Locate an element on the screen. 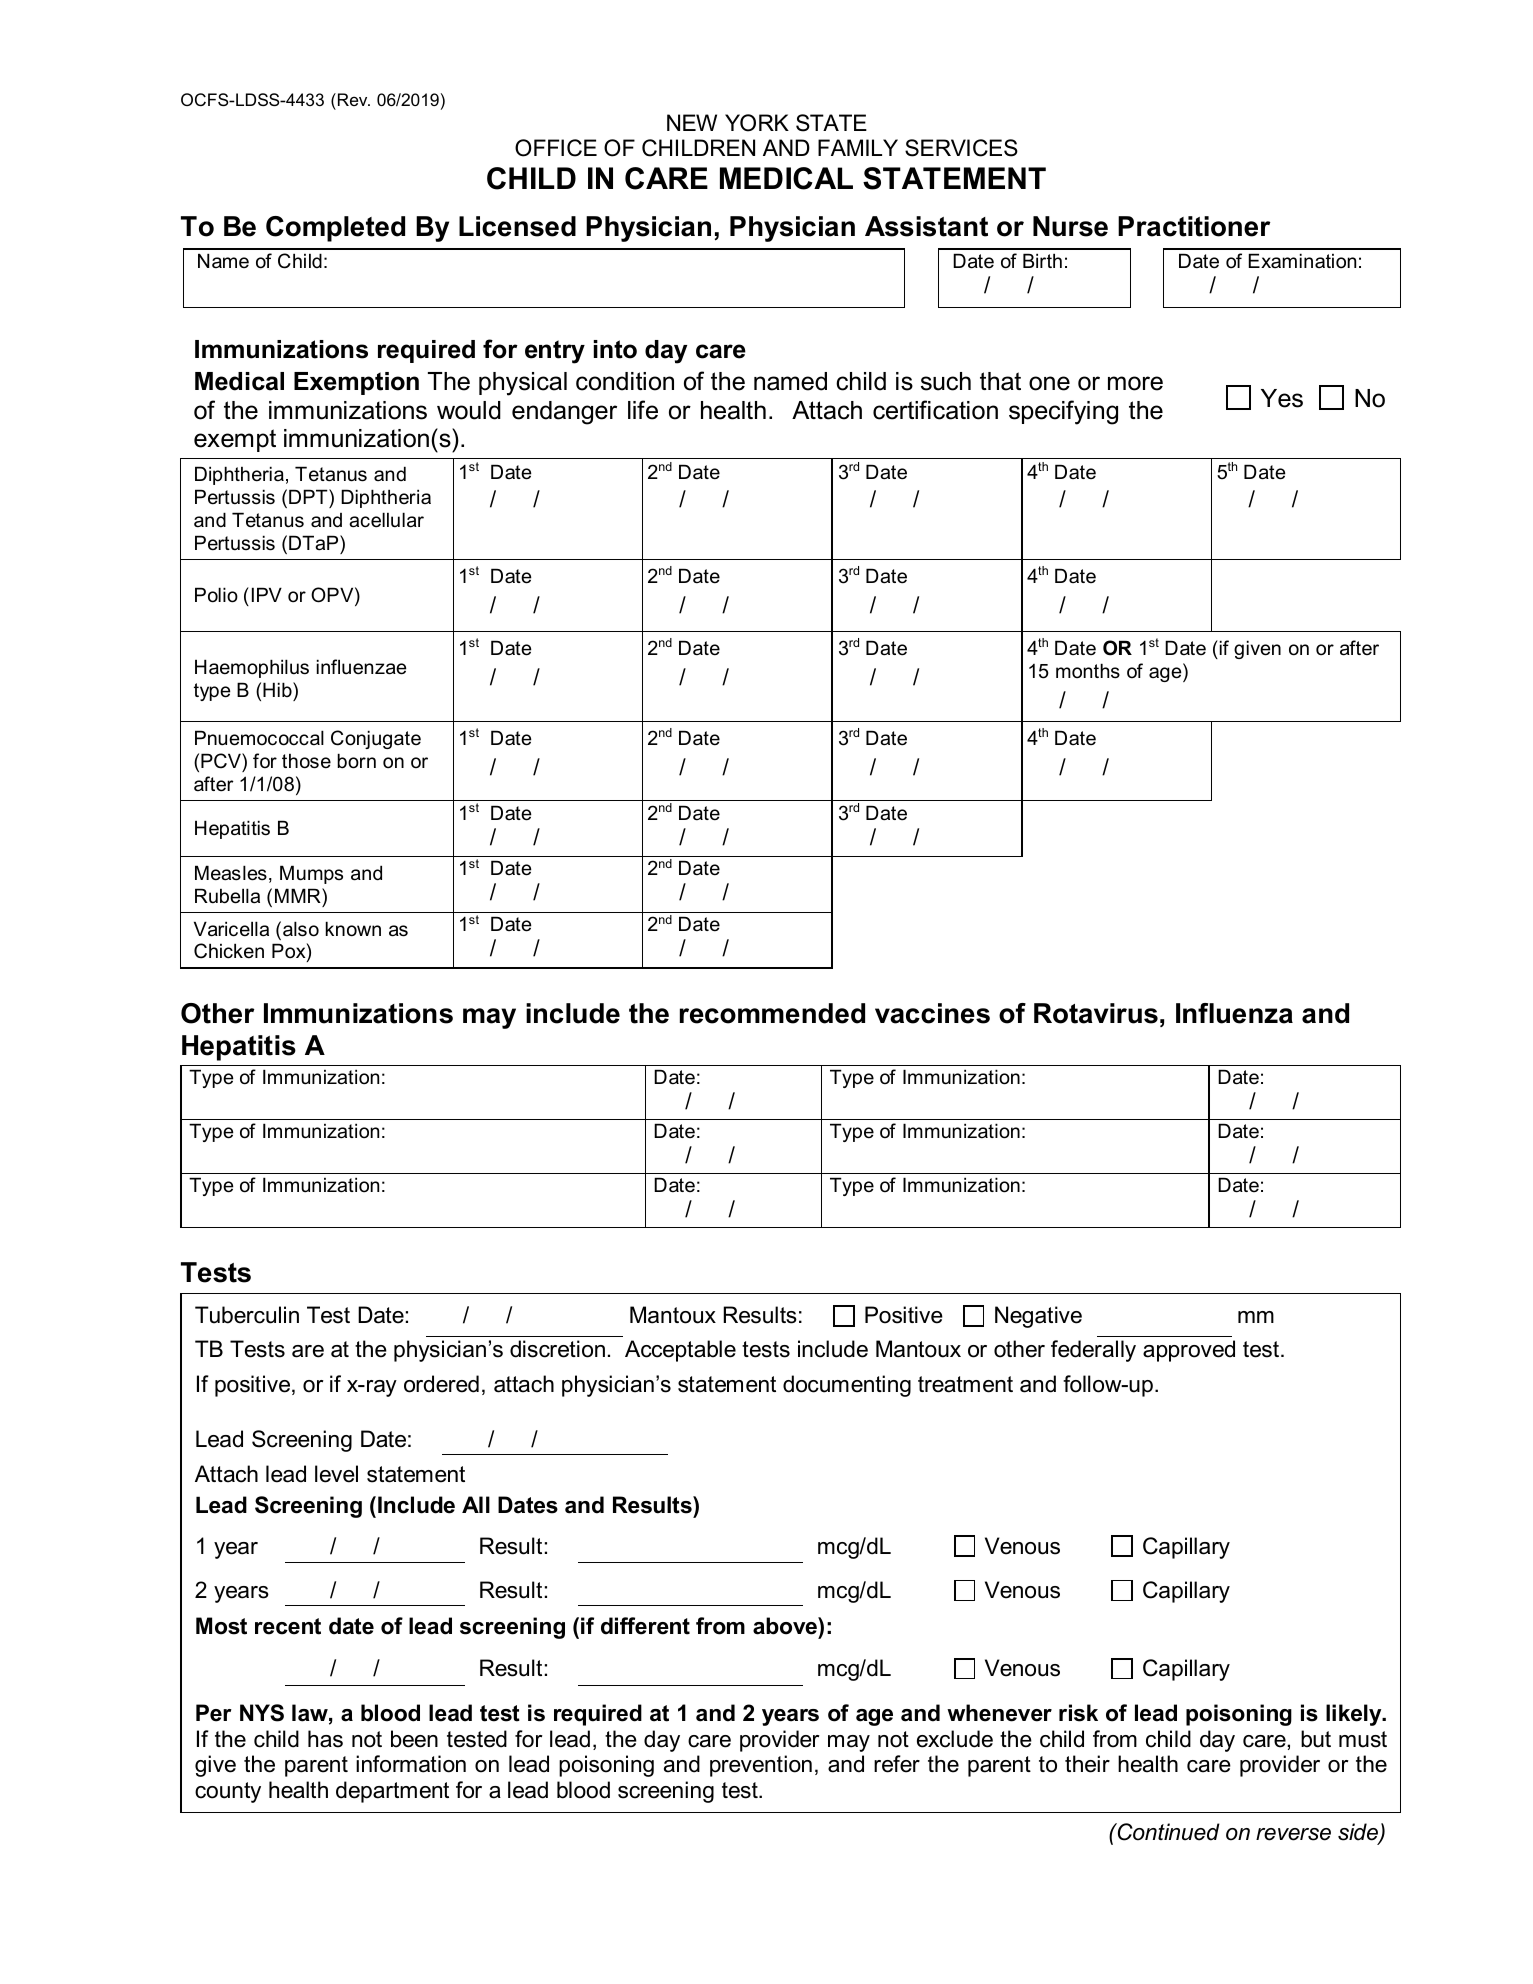  Acceptable is located at coordinates (680, 1351).
